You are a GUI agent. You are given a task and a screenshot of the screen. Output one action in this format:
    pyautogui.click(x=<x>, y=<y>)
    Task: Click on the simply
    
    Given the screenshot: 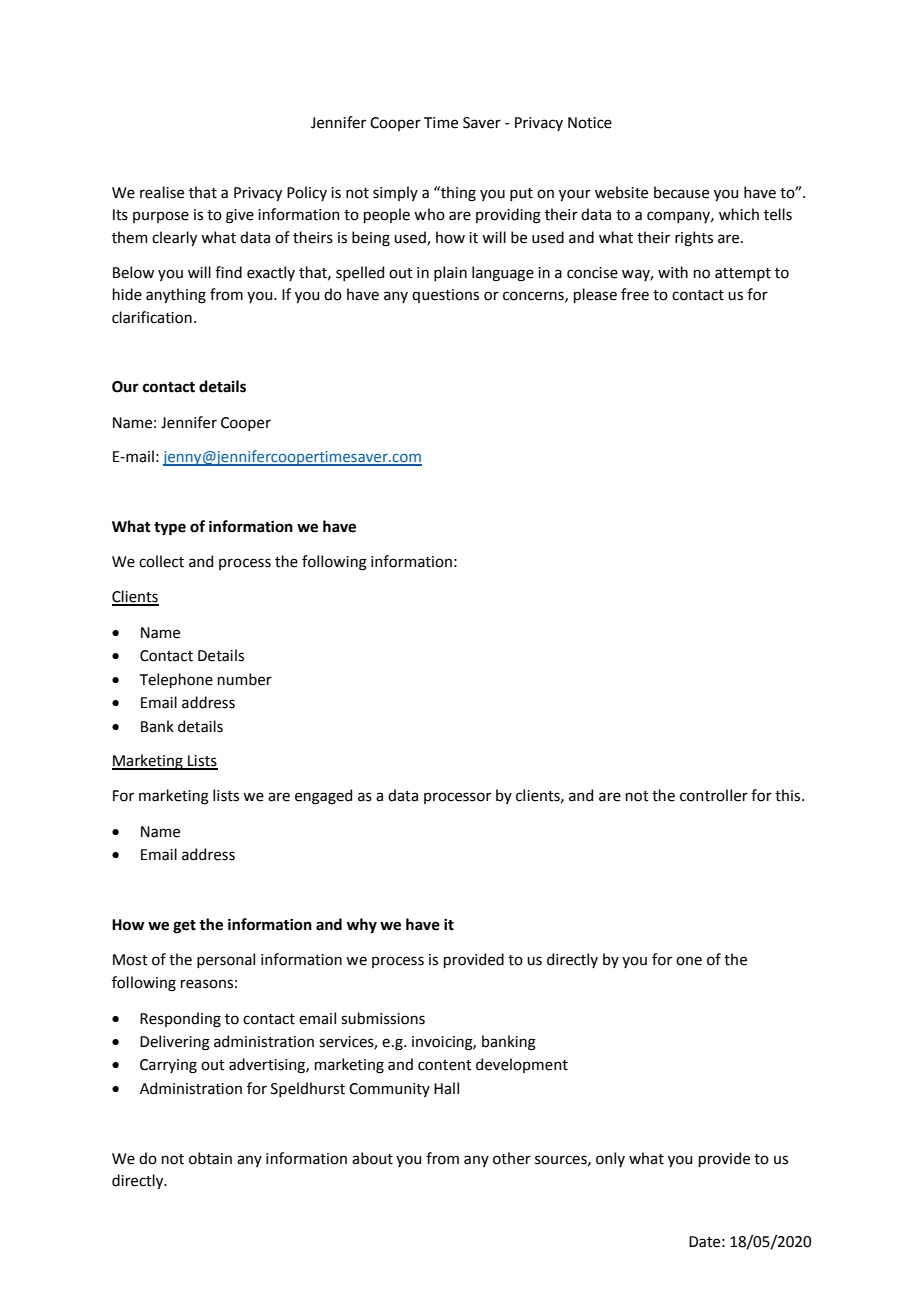 What is the action you would take?
    pyautogui.click(x=395, y=193)
